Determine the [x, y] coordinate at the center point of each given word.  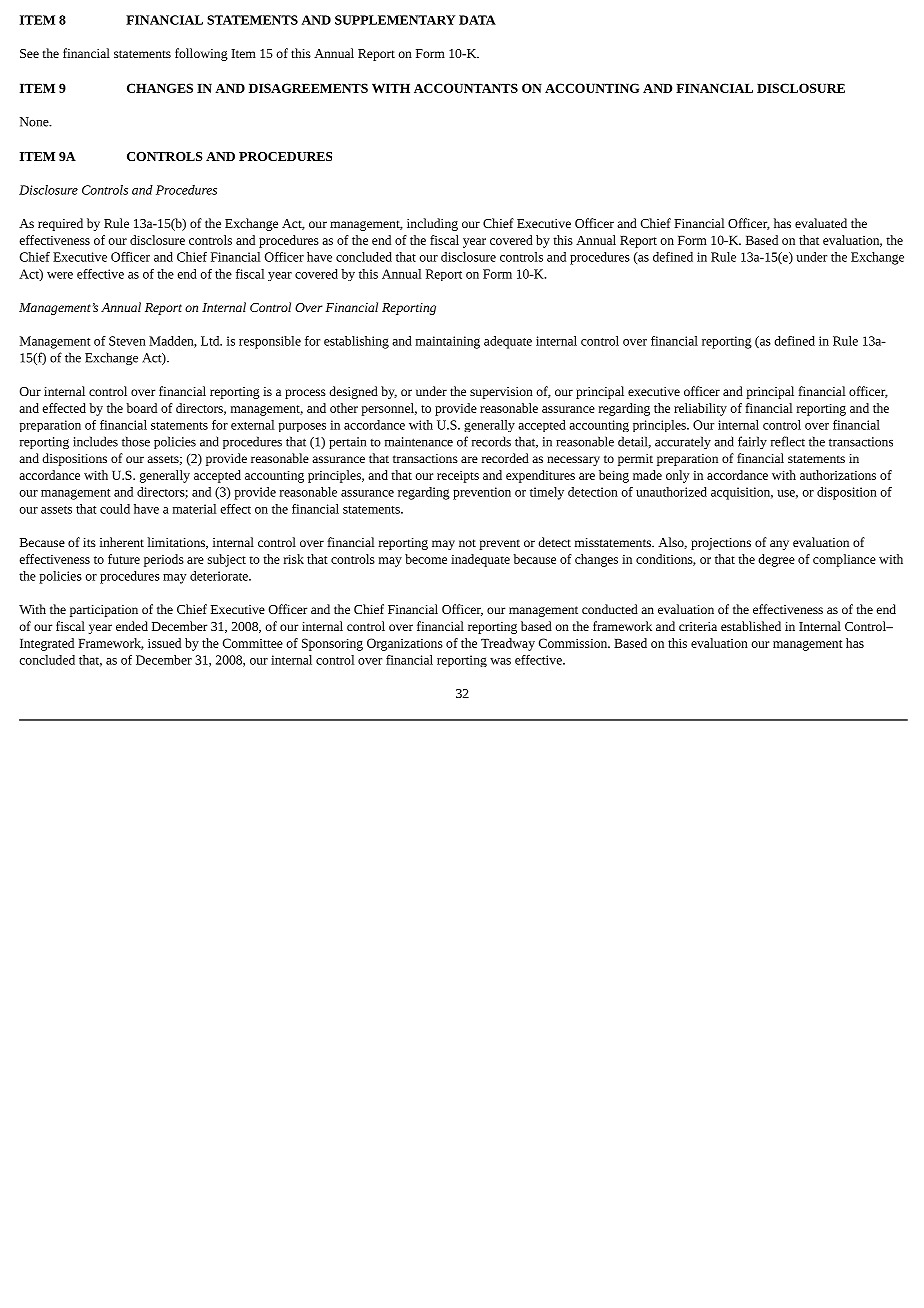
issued [164, 643]
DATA [477, 20]
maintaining [448, 342]
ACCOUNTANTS [466, 88]
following [201, 54]
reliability [700, 409]
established [751, 626]
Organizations [405, 644]
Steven [127, 341]
